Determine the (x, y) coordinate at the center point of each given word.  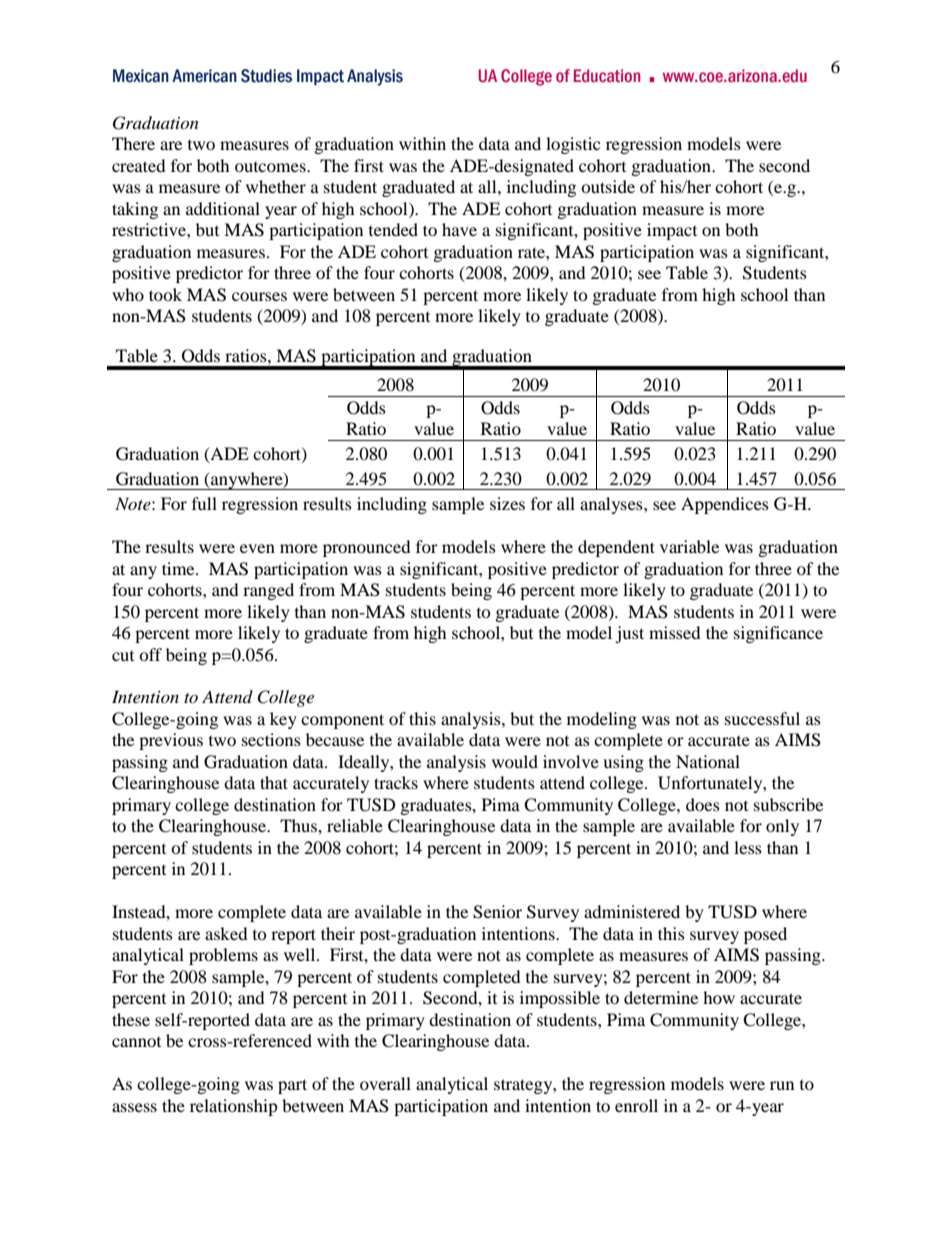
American (204, 76)
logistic (573, 145)
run (782, 1085)
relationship (234, 1107)
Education (607, 76)
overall (385, 1083)
